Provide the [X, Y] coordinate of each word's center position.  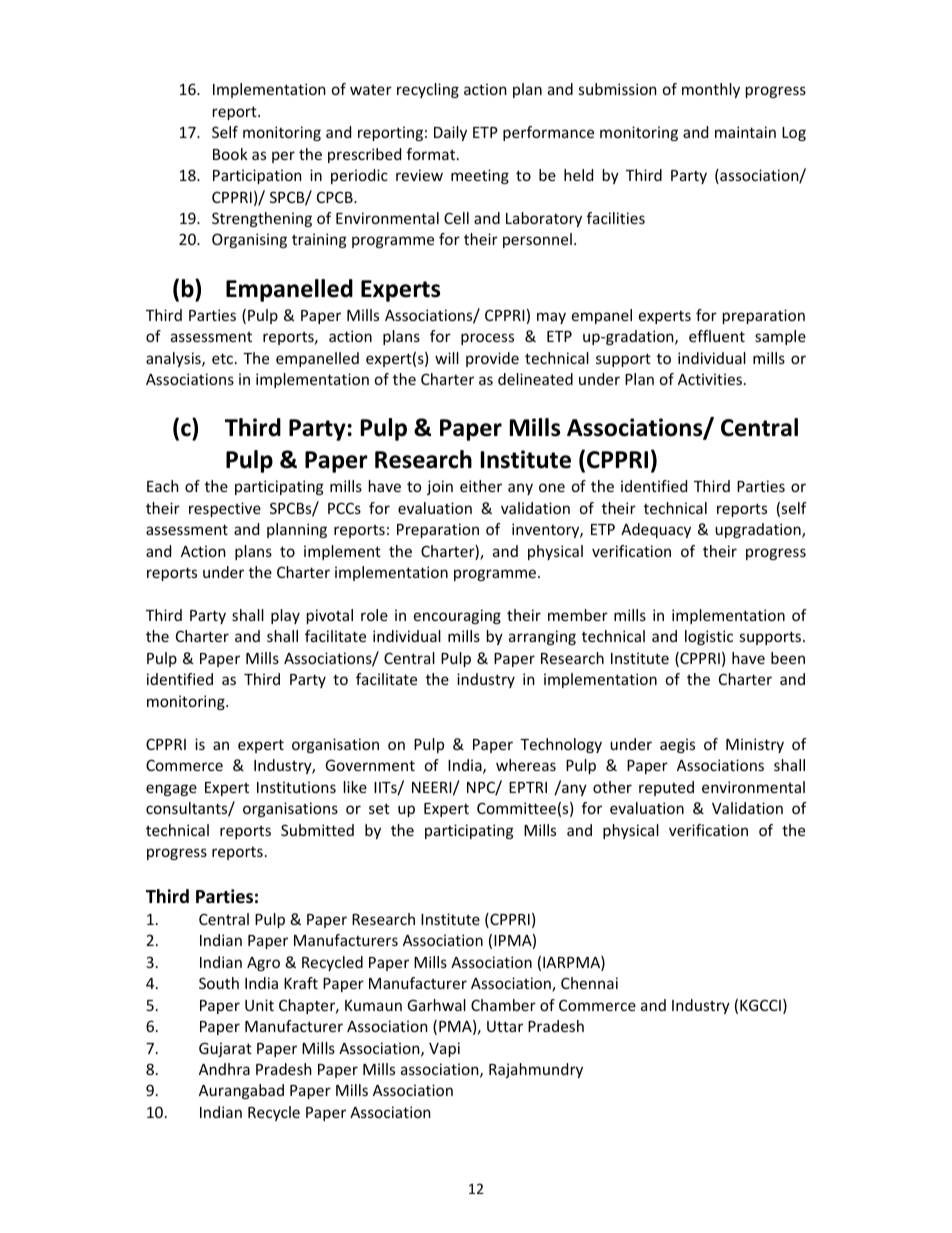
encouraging [457, 616]
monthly [711, 90]
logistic [709, 637]
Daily [450, 133]
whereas [526, 765]
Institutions [296, 787]
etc [224, 358]
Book [230, 154]
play [285, 616]
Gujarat [225, 1049]
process [487, 339]
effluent [717, 336]
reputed [666, 788]
